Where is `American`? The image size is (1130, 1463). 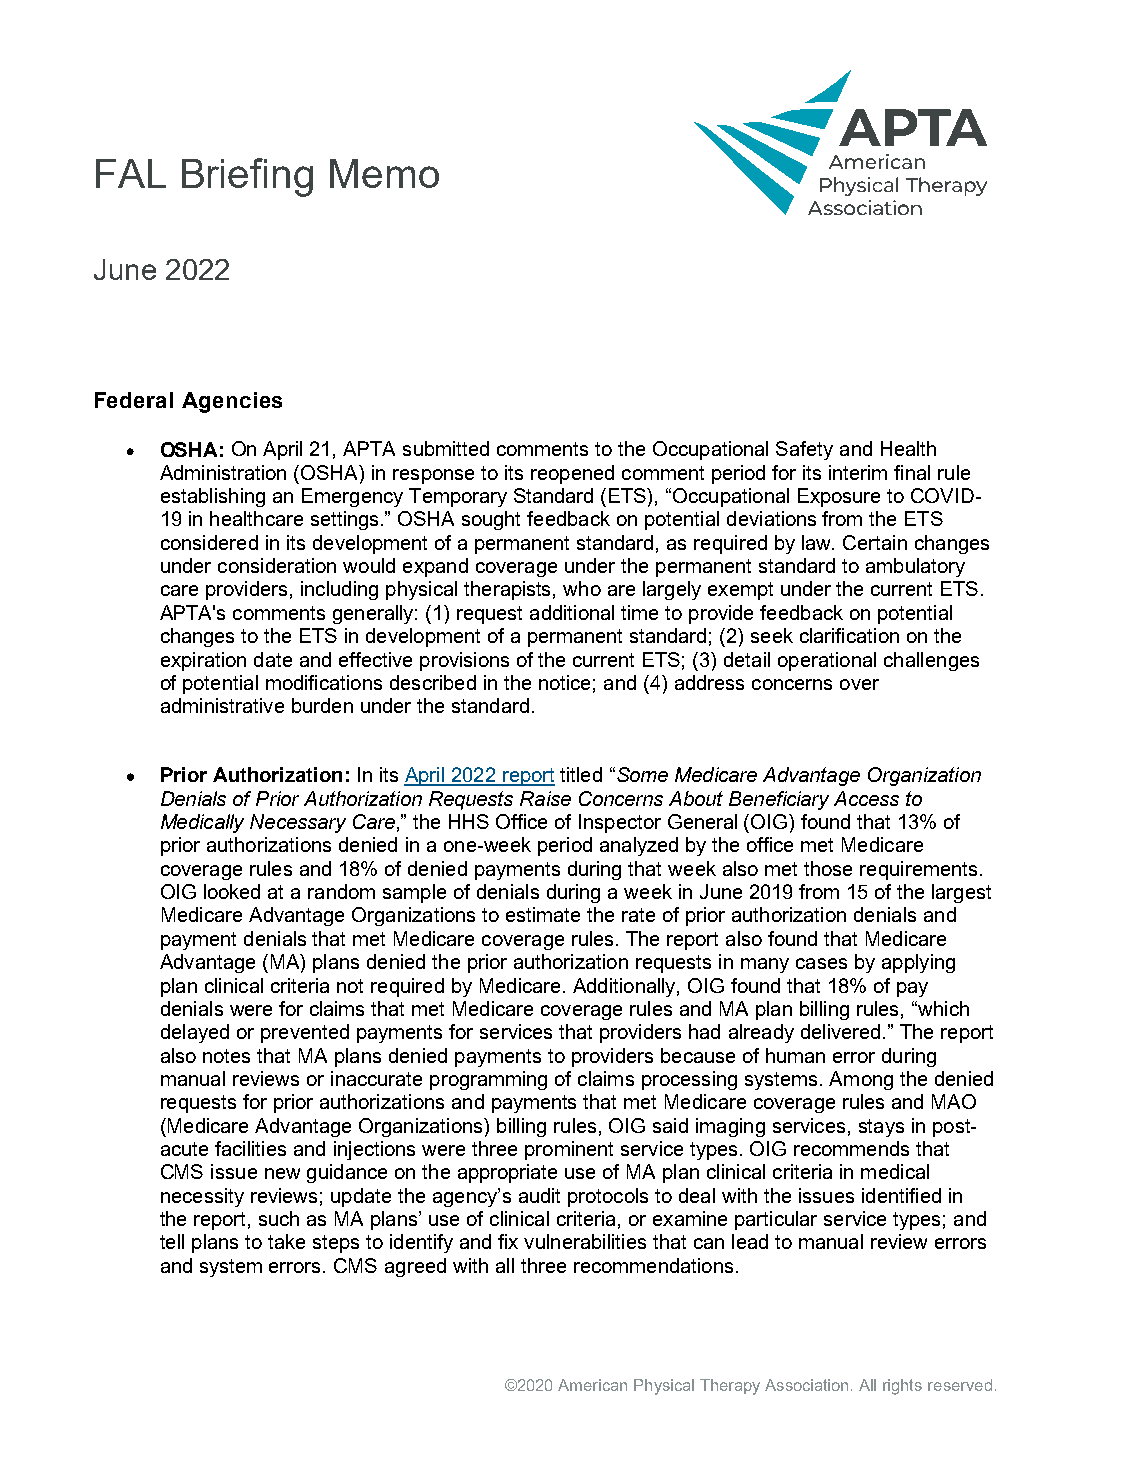 American is located at coordinates (592, 1385).
